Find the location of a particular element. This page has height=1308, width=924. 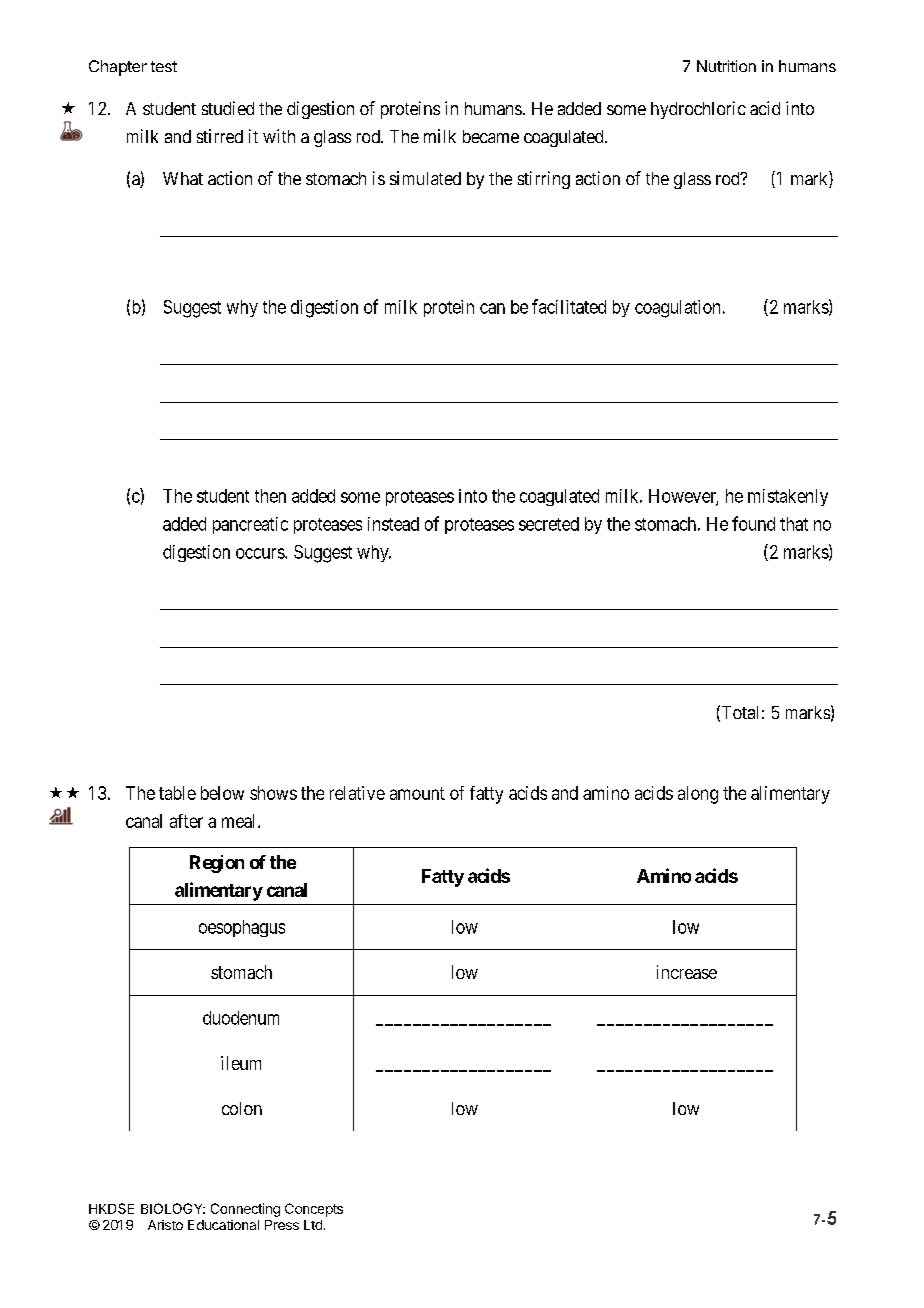

Educational is located at coordinates (223, 1225).
